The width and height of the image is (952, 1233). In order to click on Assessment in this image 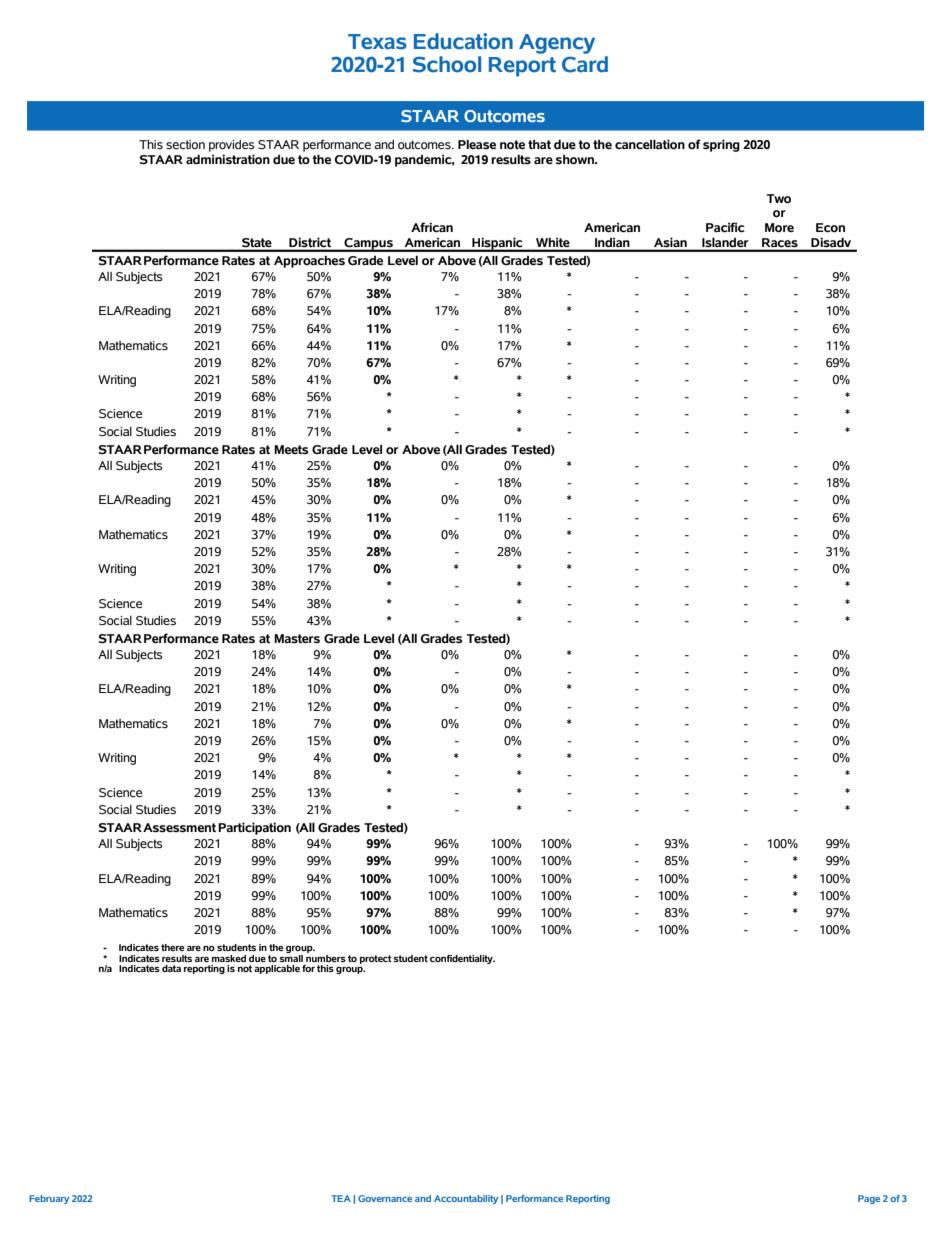, I will do `click(179, 828)`.
